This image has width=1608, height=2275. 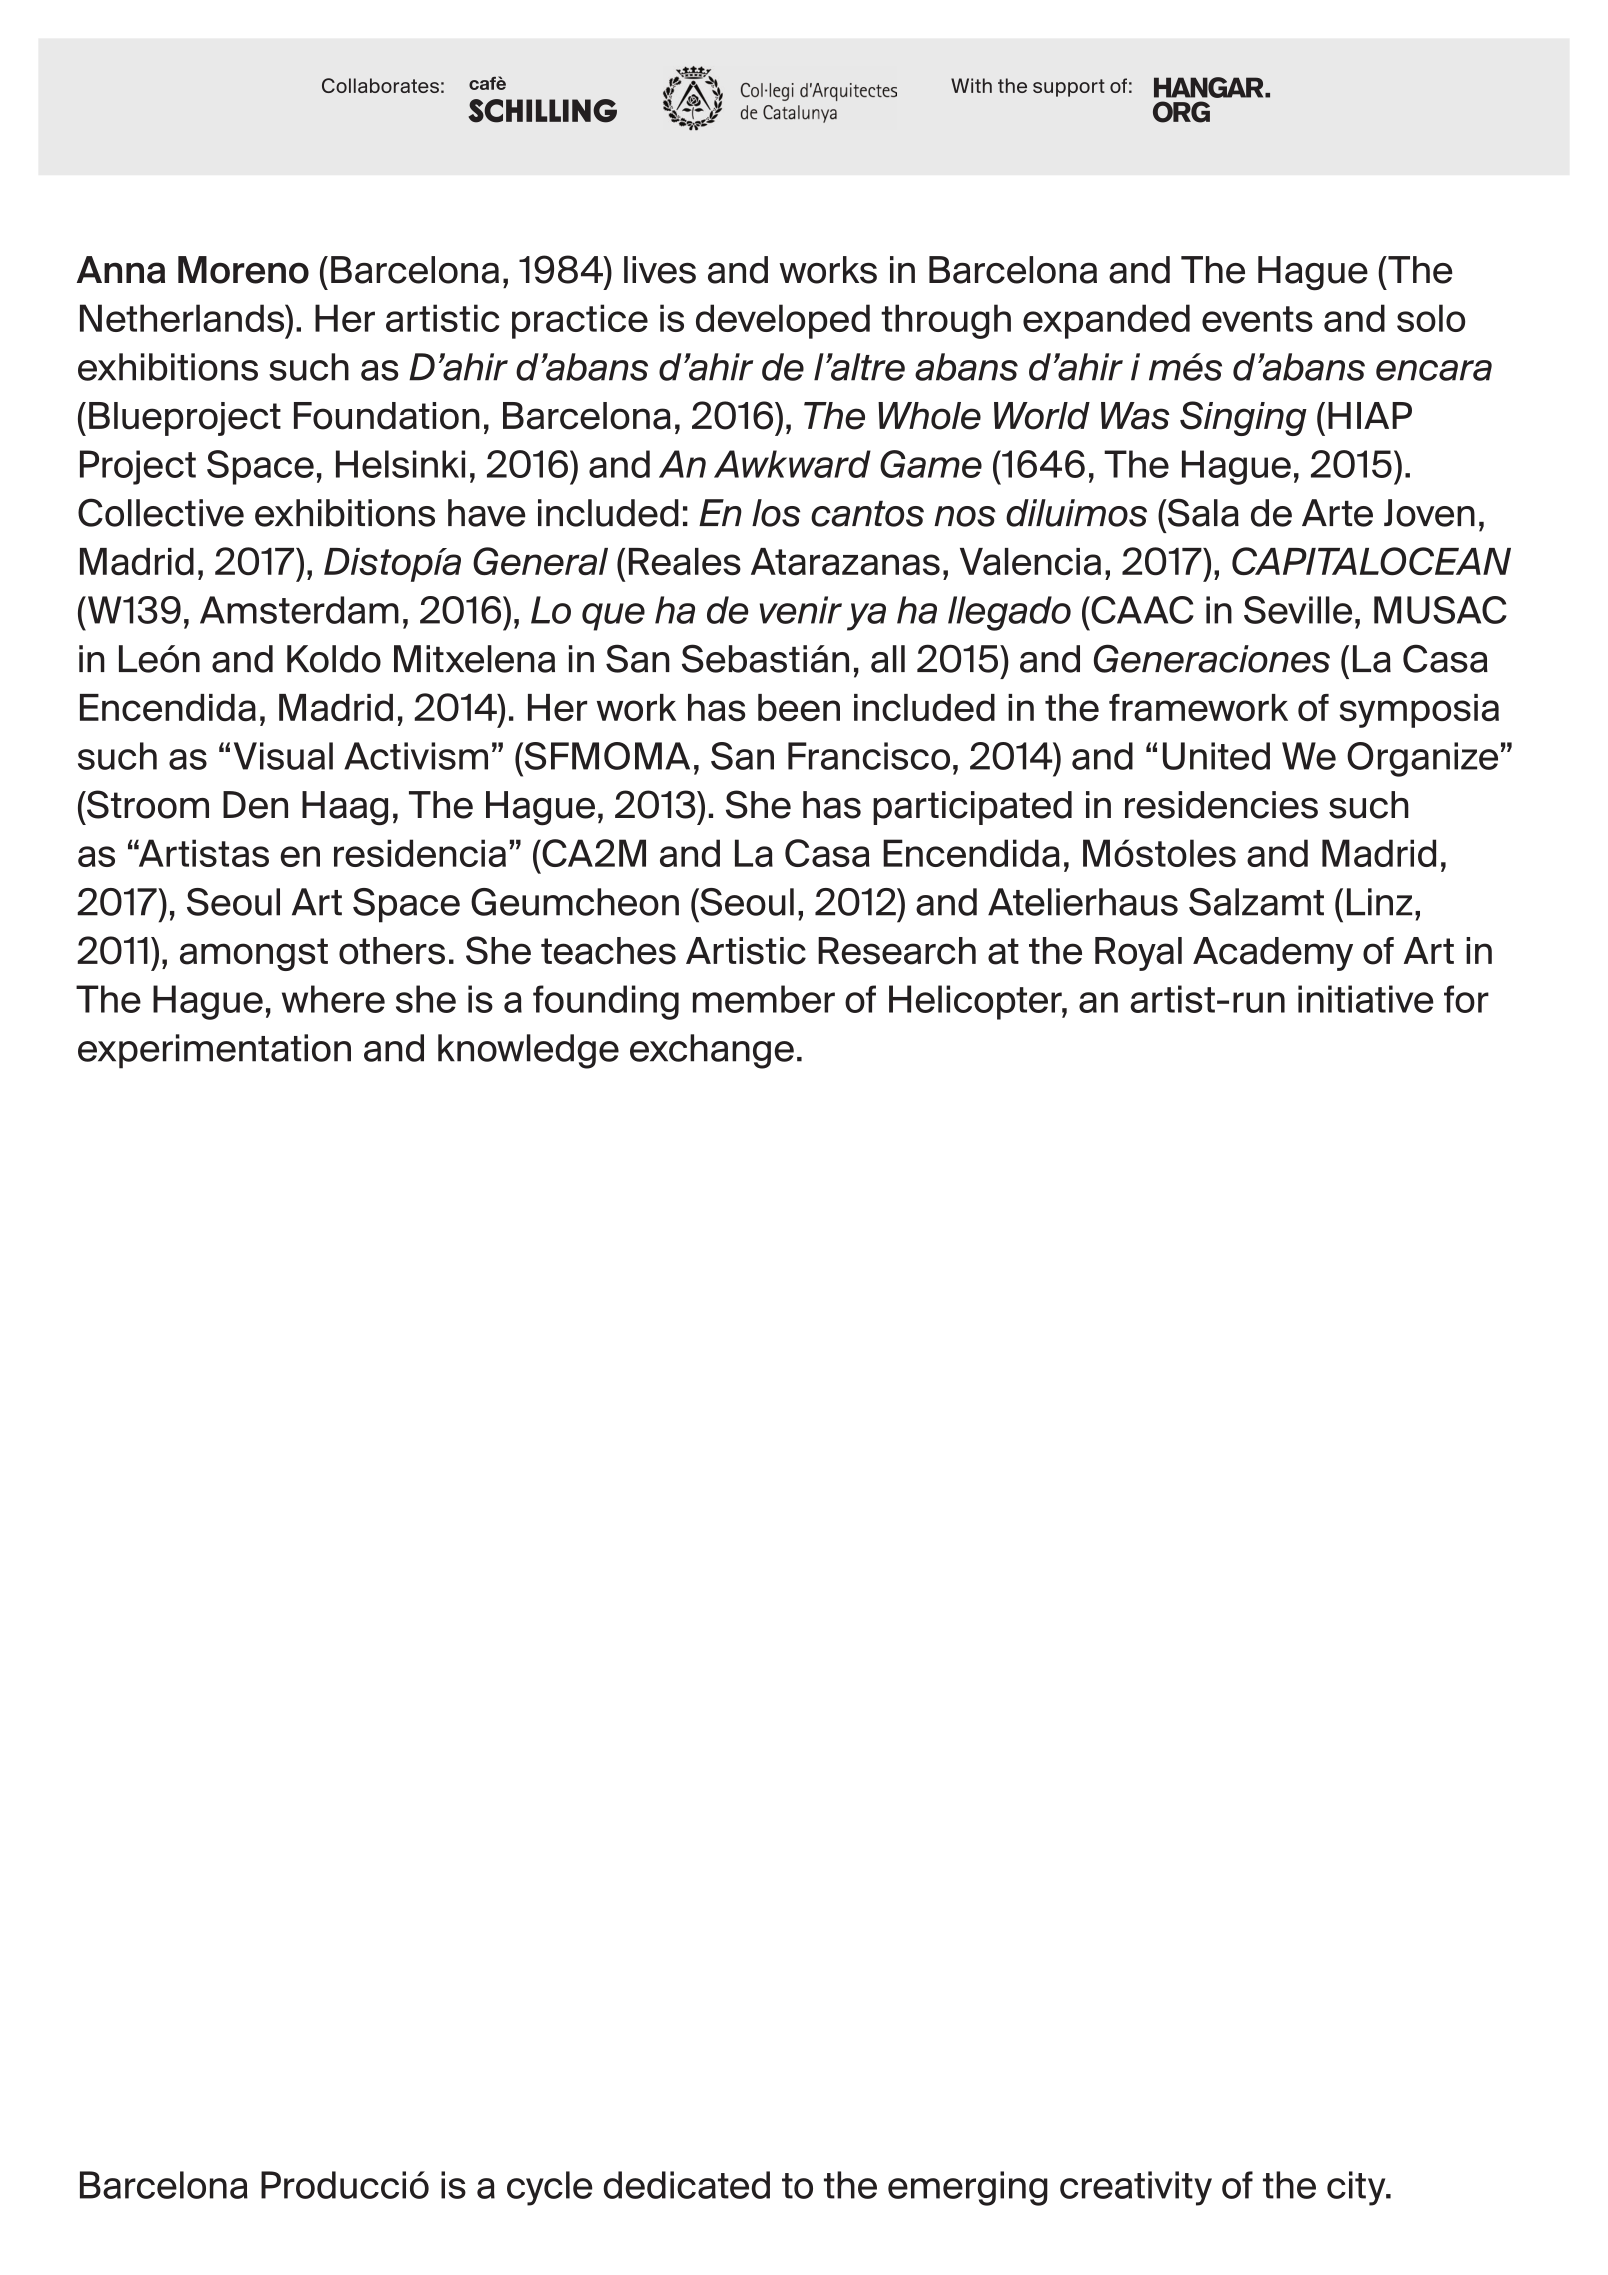 I want to click on dedicated, so click(x=686, y=2185).
